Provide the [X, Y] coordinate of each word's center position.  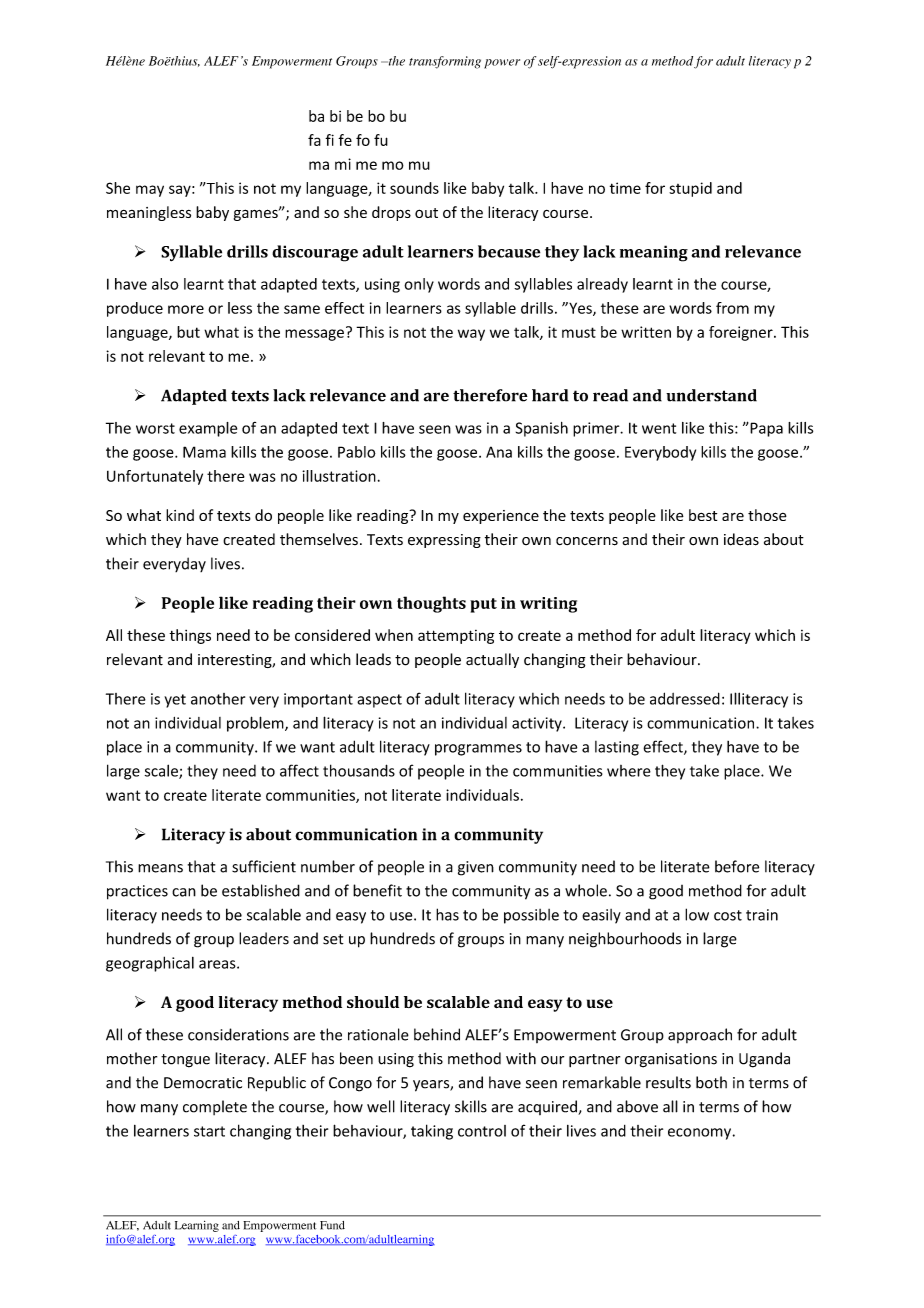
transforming [445, 62]
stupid [690, 189]
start [209, 1131]
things [190, 636]
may [150, 191]
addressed [685, 698]
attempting [456, 637]
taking [432, 1132]
